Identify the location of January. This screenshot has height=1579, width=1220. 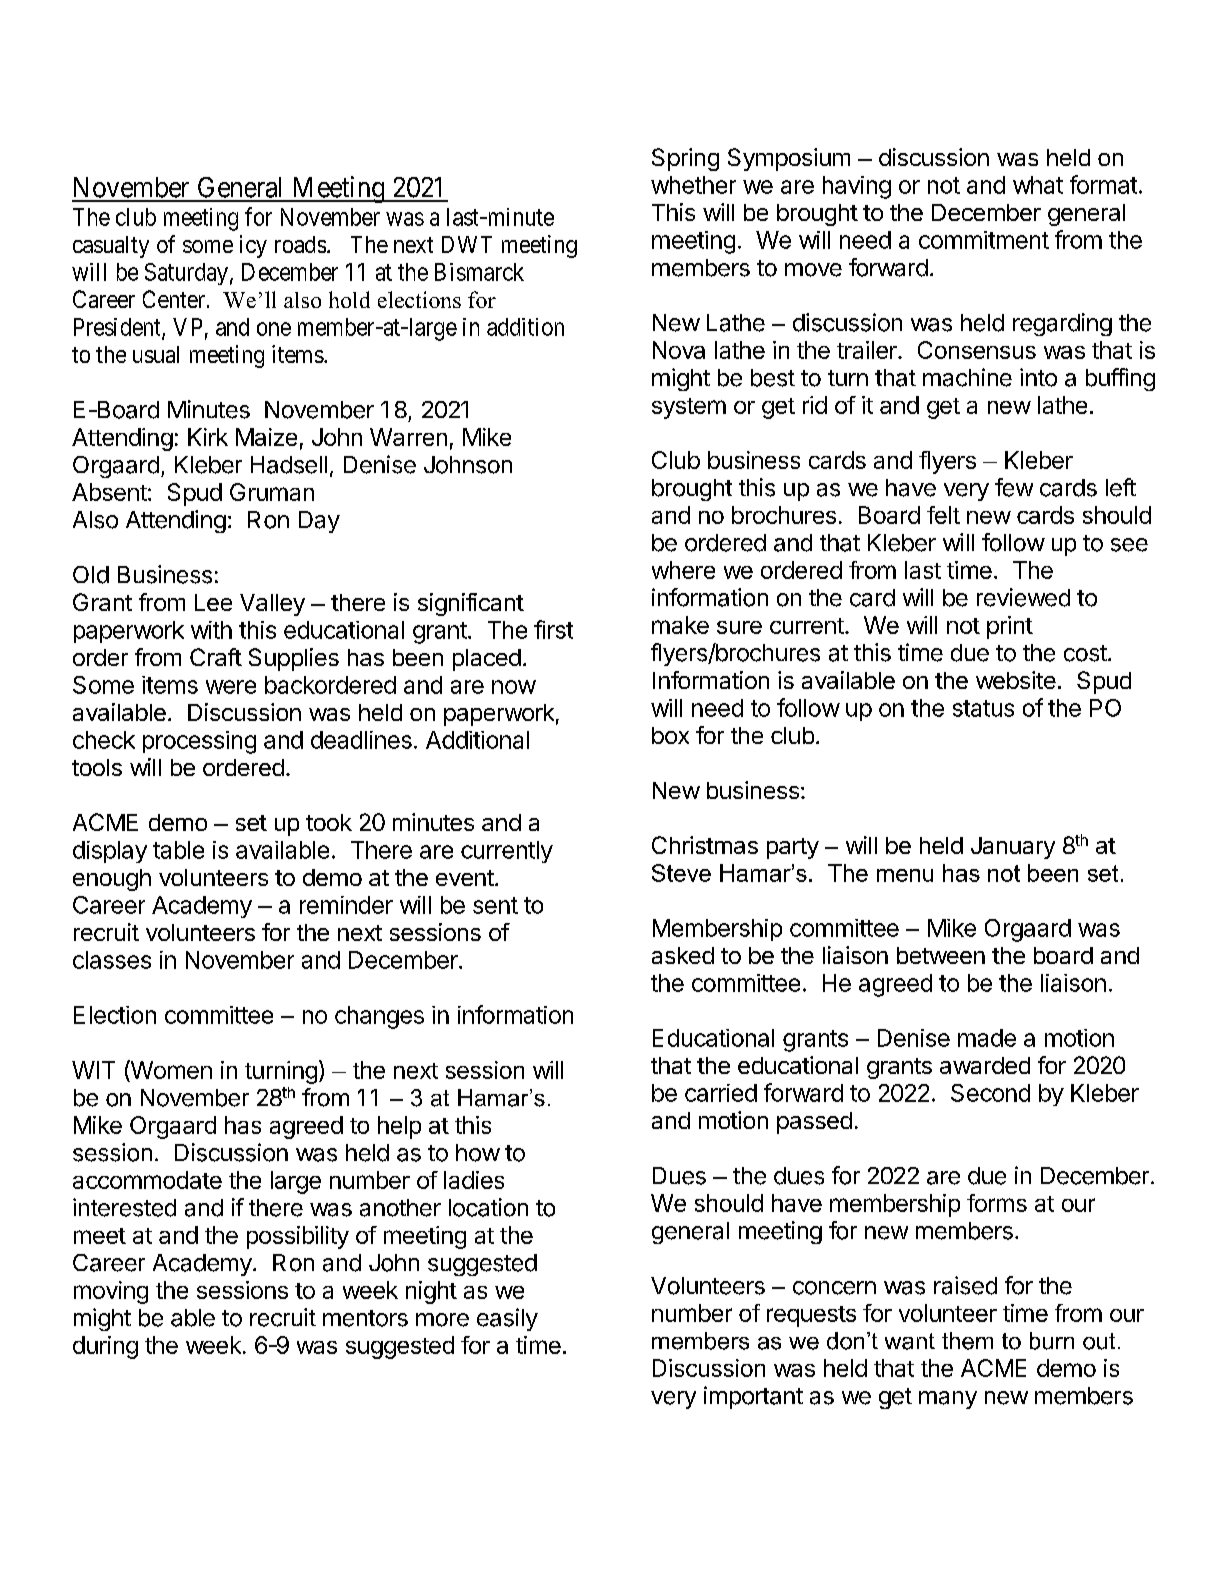
(1013, 848).
